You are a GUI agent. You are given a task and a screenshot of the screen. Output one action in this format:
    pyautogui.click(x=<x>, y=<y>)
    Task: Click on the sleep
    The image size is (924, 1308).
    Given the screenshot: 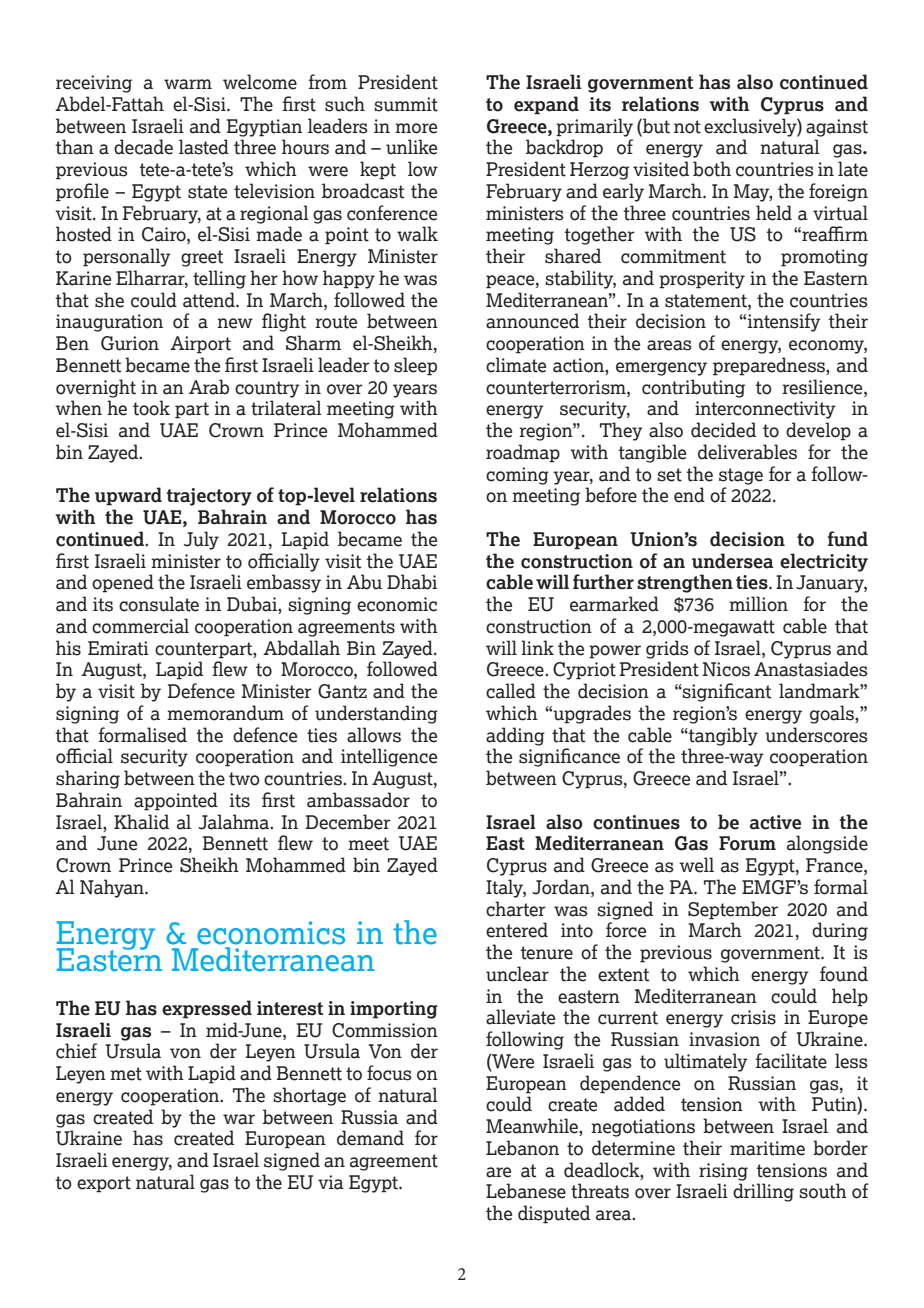 What is the action you would take?
    pyautogui.click(x=415, y=366)
